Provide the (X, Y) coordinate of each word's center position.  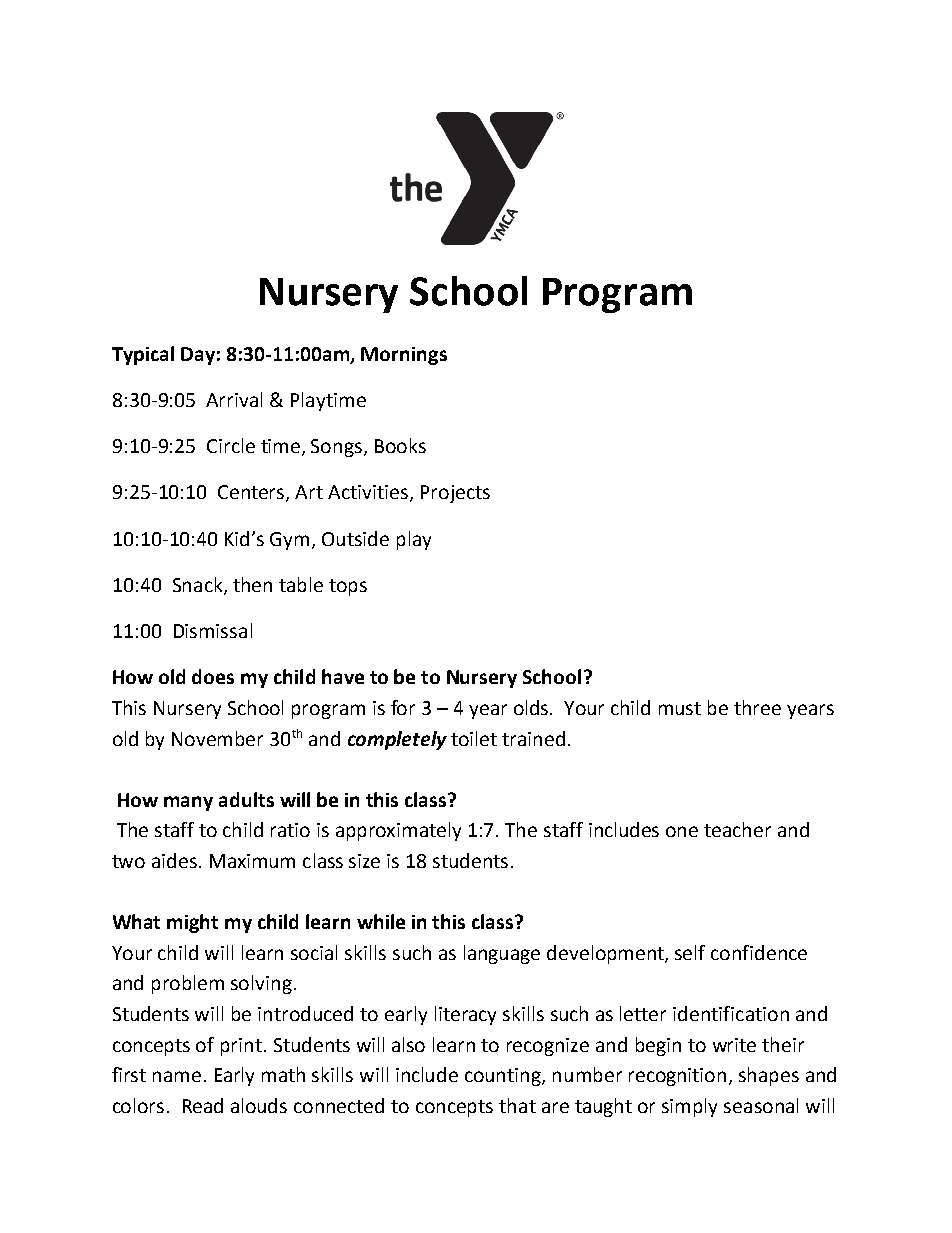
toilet (474, 738)
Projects (455, 494)
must (680, 708)
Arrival (234, 399)
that (517, 1105)
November (217, 738)
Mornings (404, 356)
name (177, 1076)
